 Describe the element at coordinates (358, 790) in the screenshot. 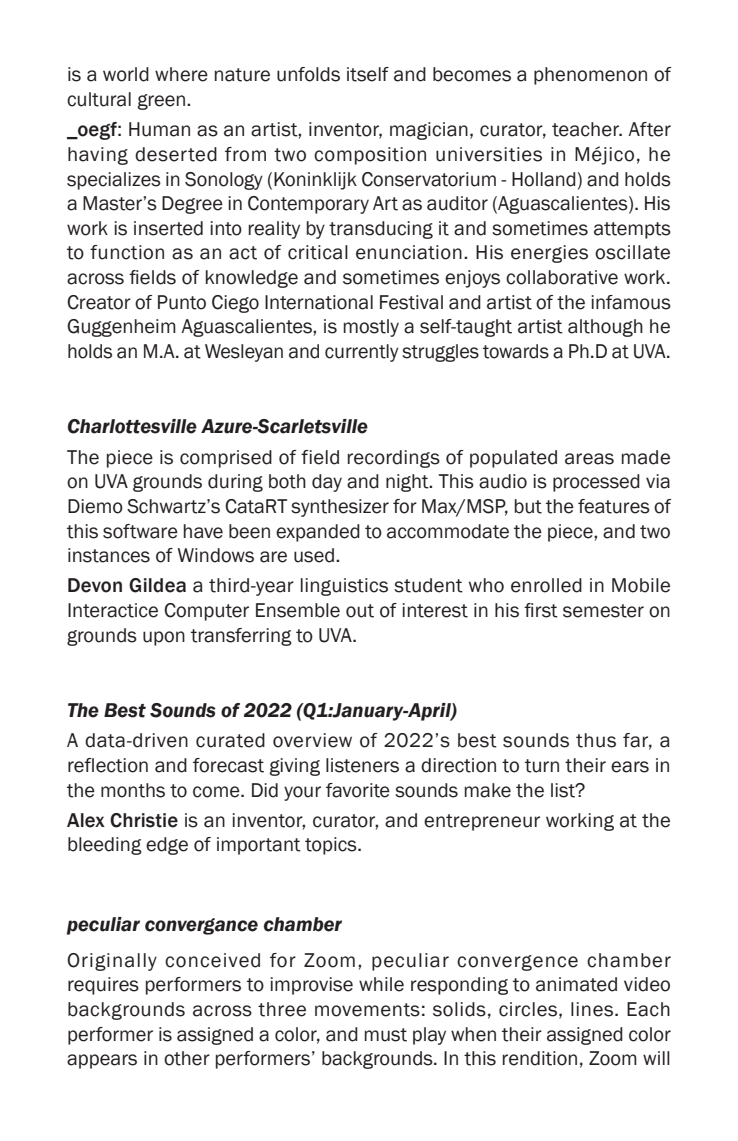

I see `favorite` at that location.
